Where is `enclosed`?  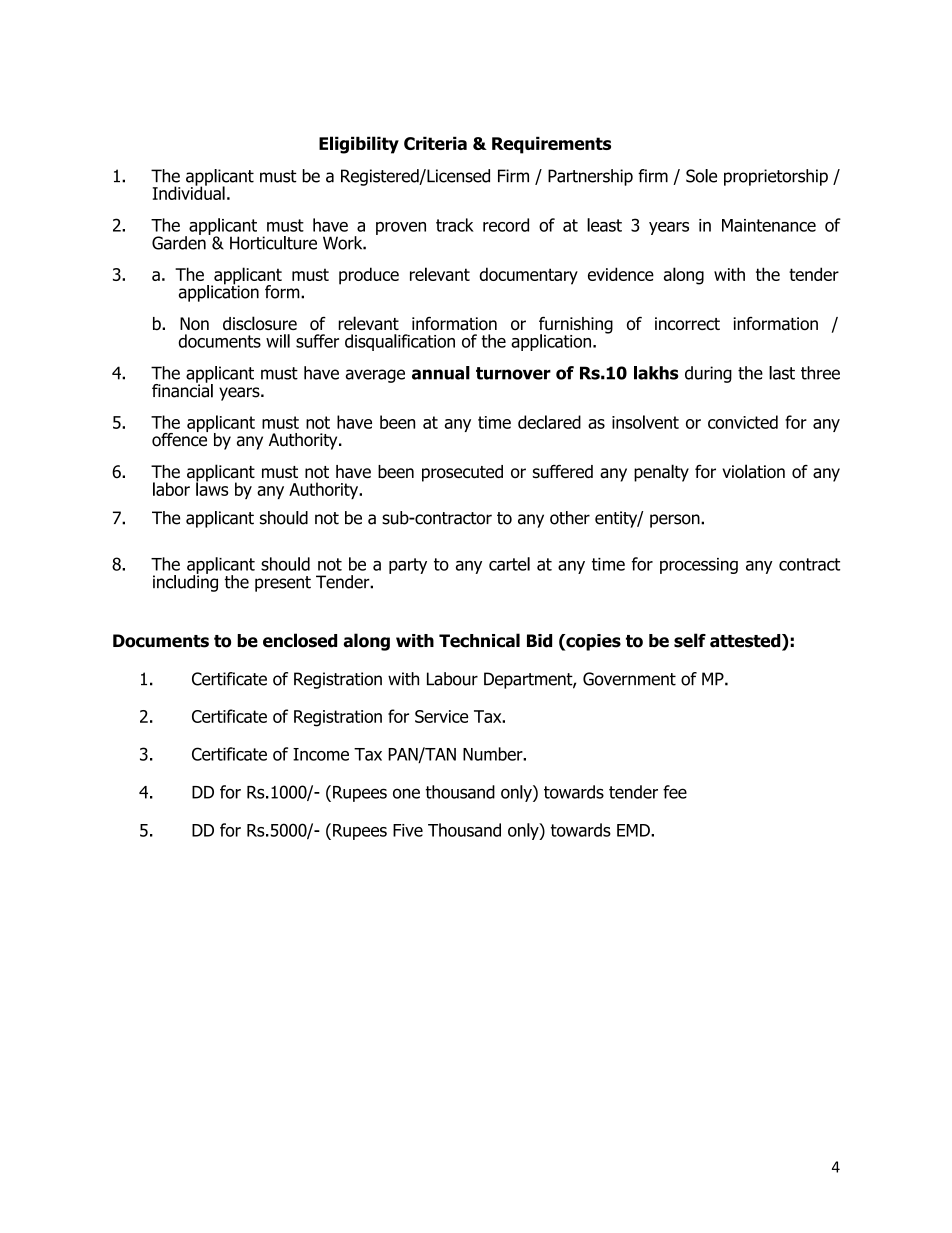 enclosed is located at coordinates (300, 640).
